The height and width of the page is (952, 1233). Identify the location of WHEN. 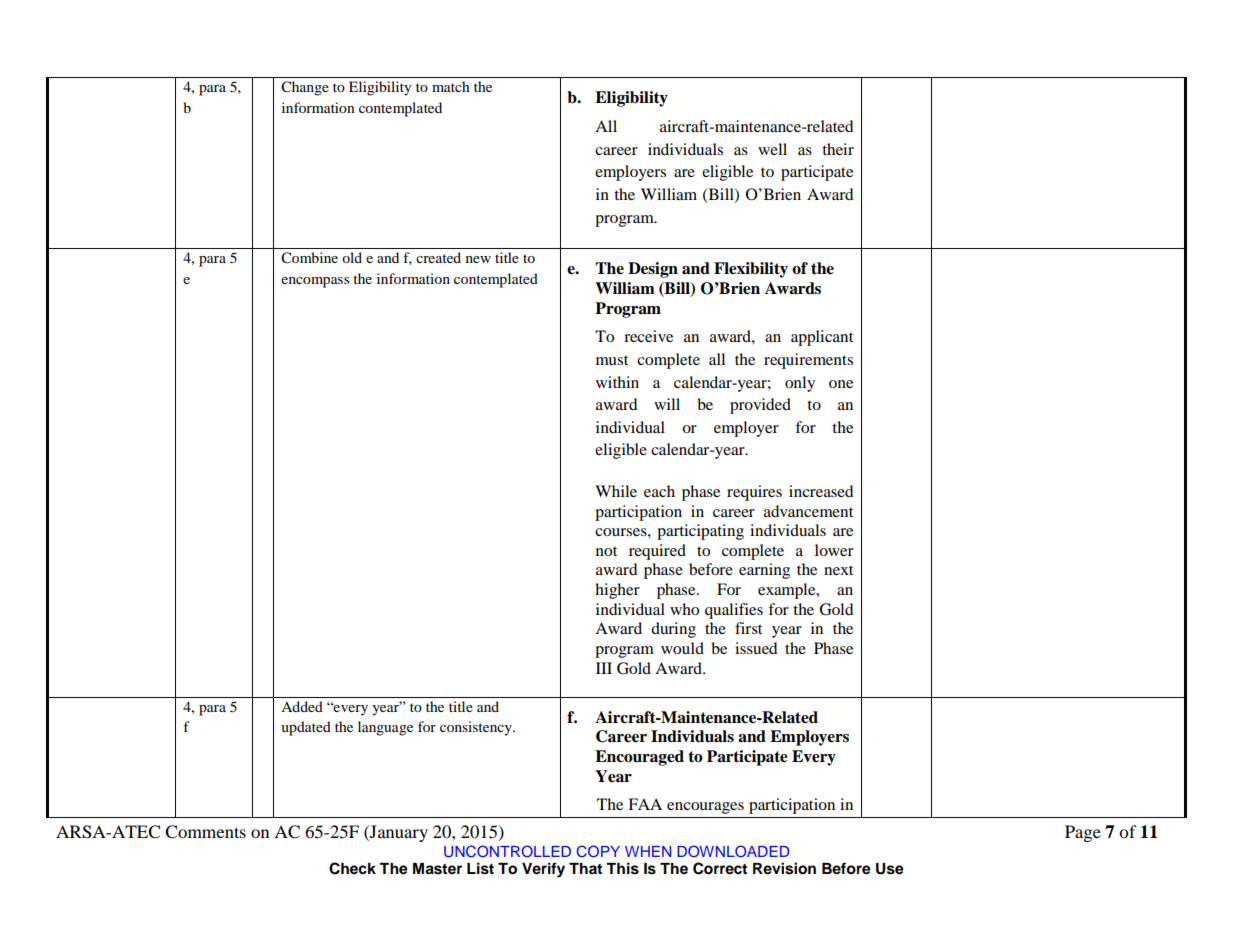
(648, 851).
